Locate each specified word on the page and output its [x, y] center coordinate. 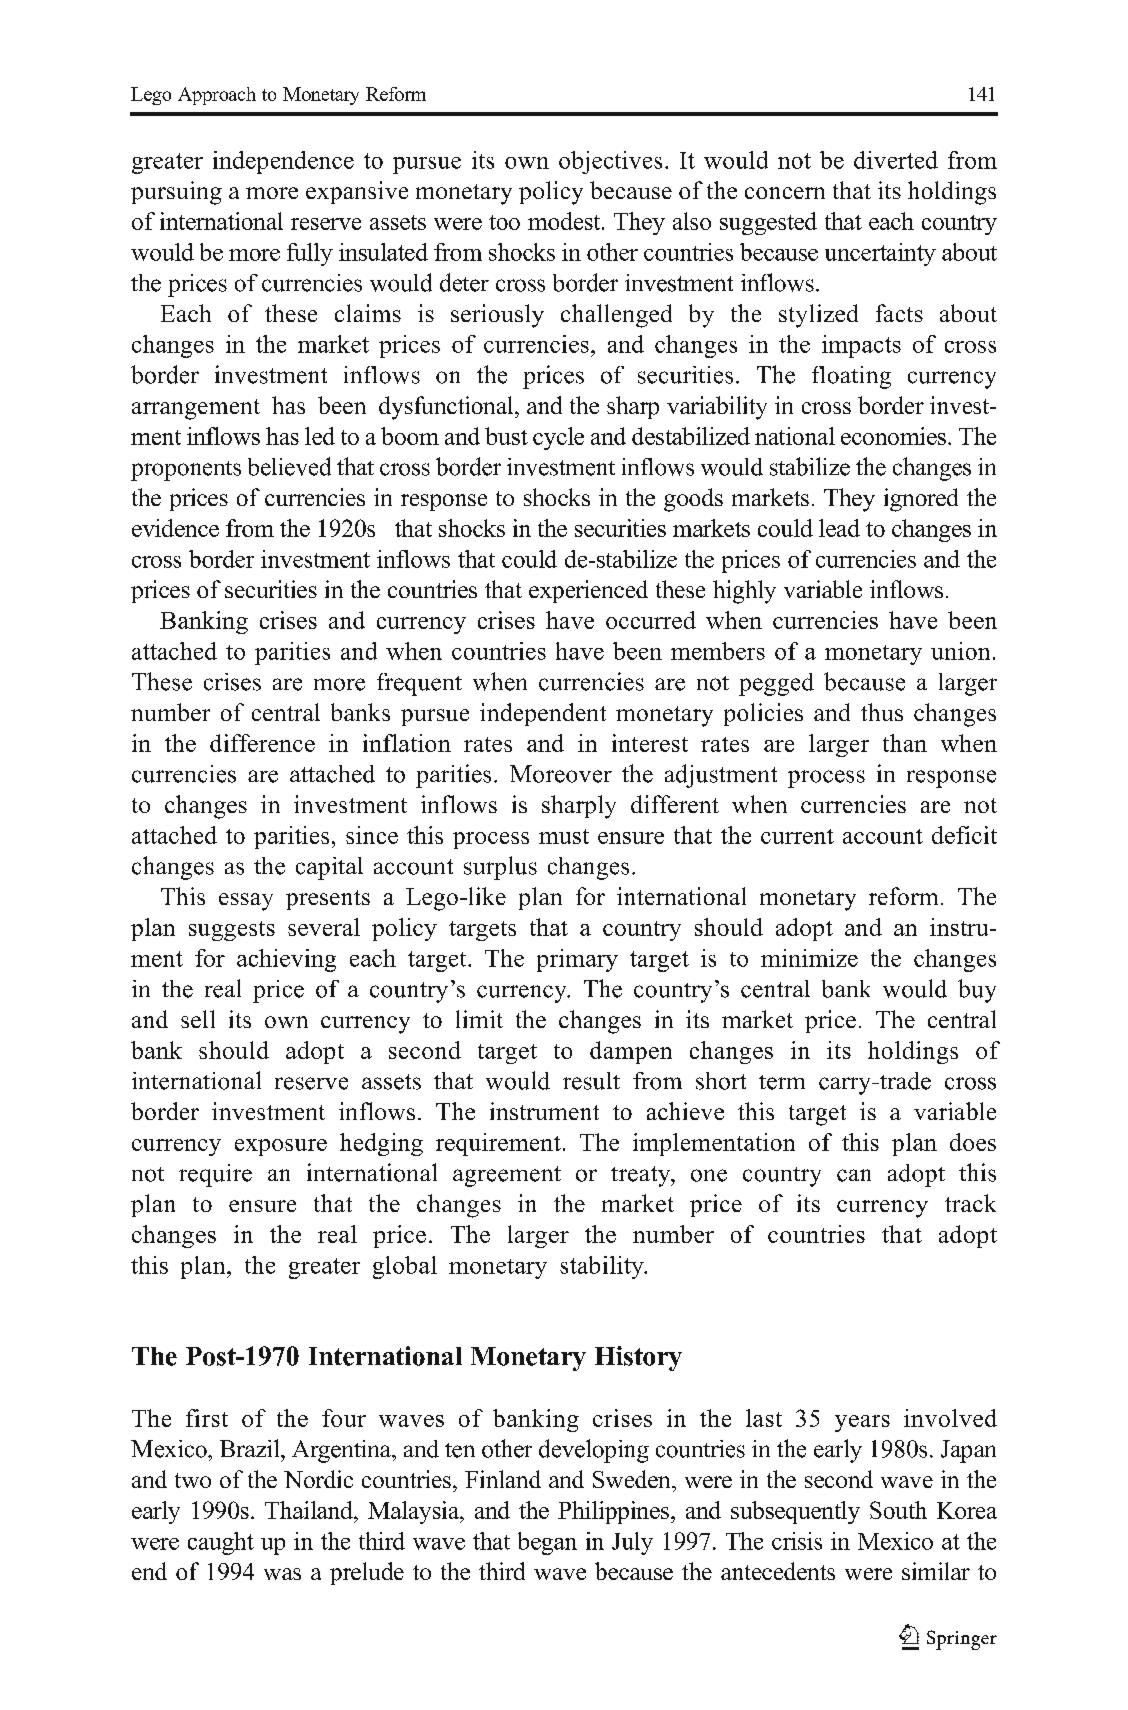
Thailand [310, 1510]
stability [603, 1267]
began [547, 1543]
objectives [610, 162]
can [854, 1175]
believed [289, 466]
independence [283, 162]
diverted [896, 160]
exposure [281, 1147]
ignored [921, 500]
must [564, 836]
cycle [558, 438]
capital [329, 868]
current [797, 836]
